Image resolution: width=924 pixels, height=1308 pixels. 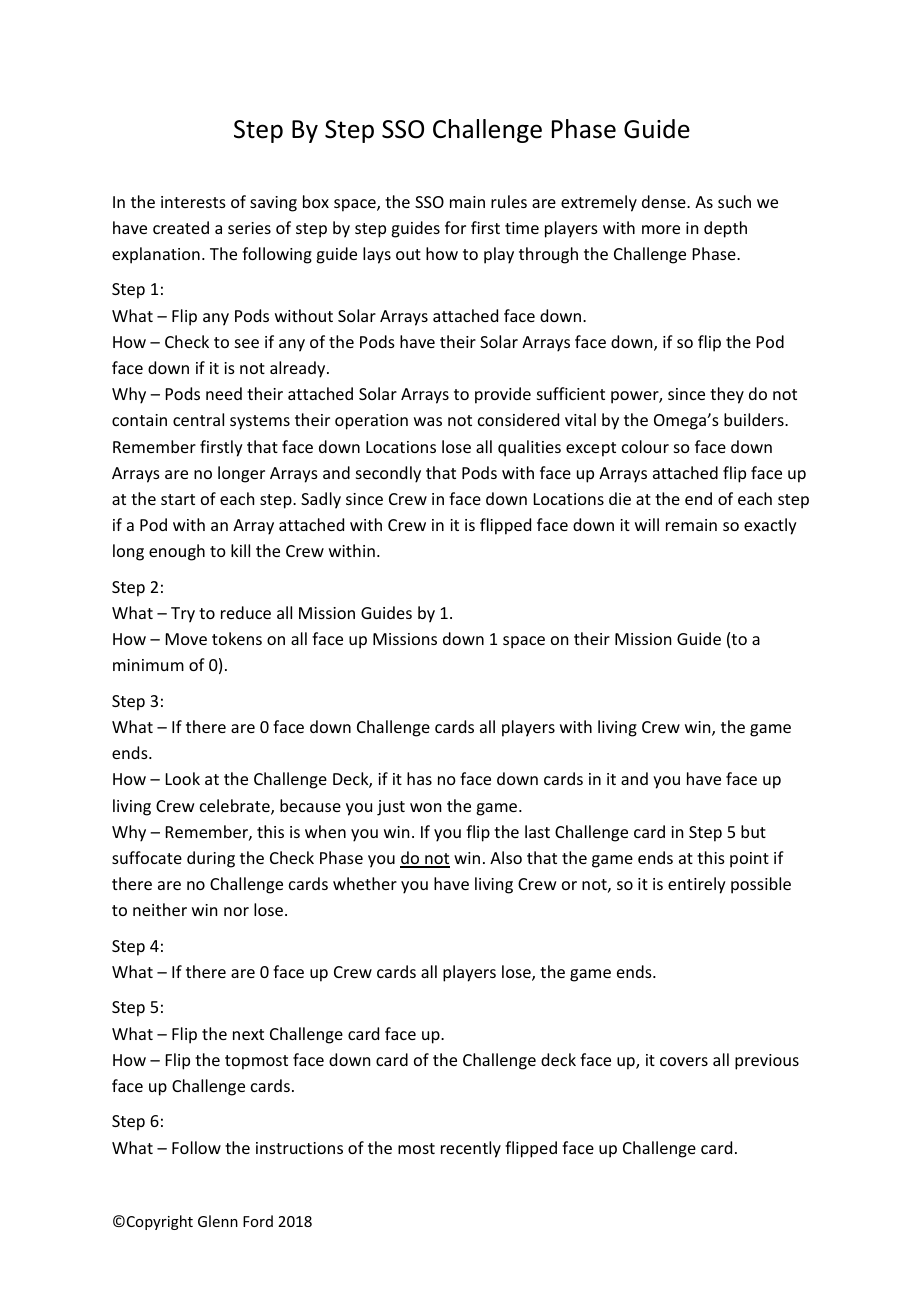 What do you see at coordinates (509, 201) in the document?
I see `rules` at bounding box center [509, 201].
